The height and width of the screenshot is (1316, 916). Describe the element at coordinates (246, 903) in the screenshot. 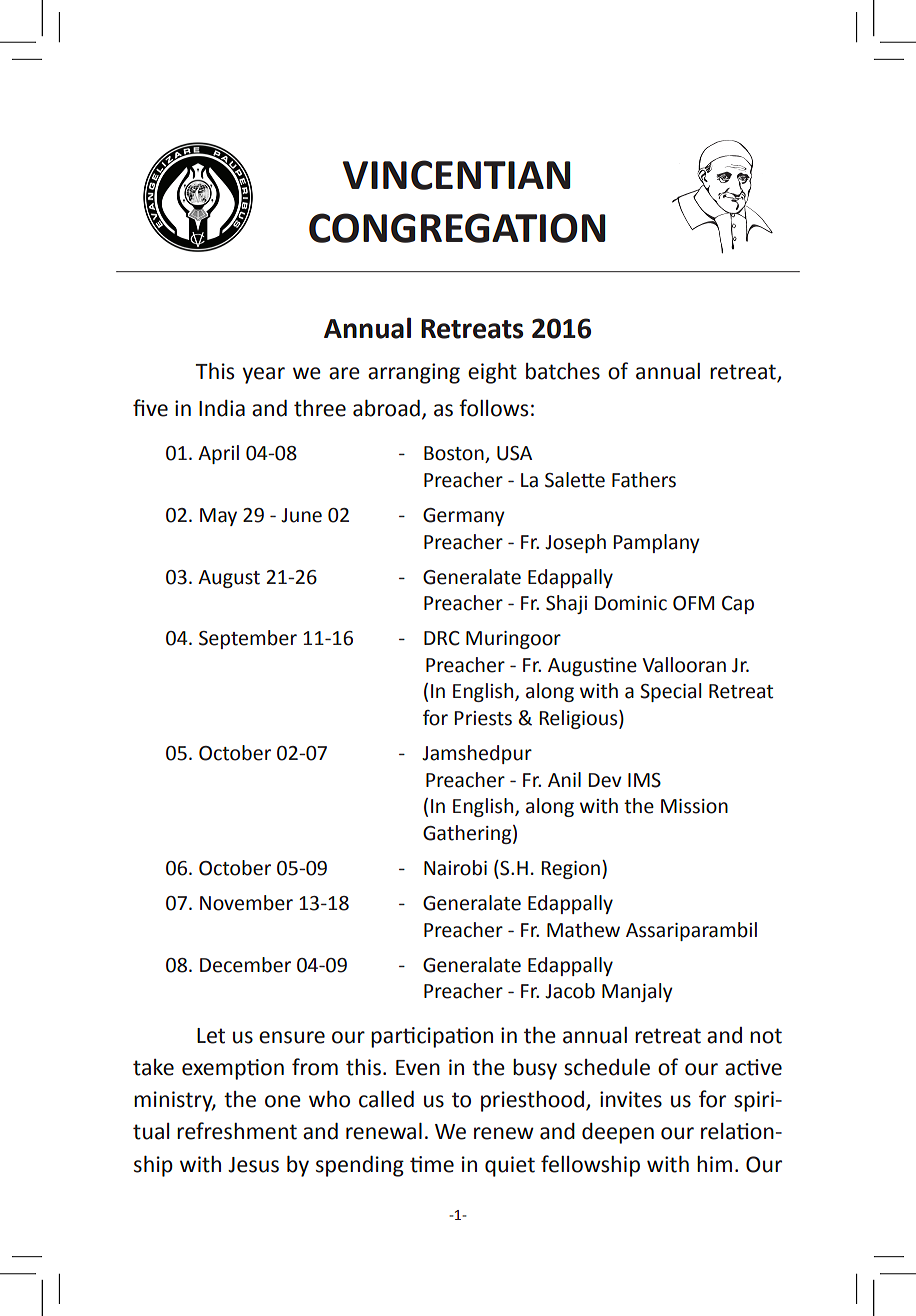

I see `November` at that location.
